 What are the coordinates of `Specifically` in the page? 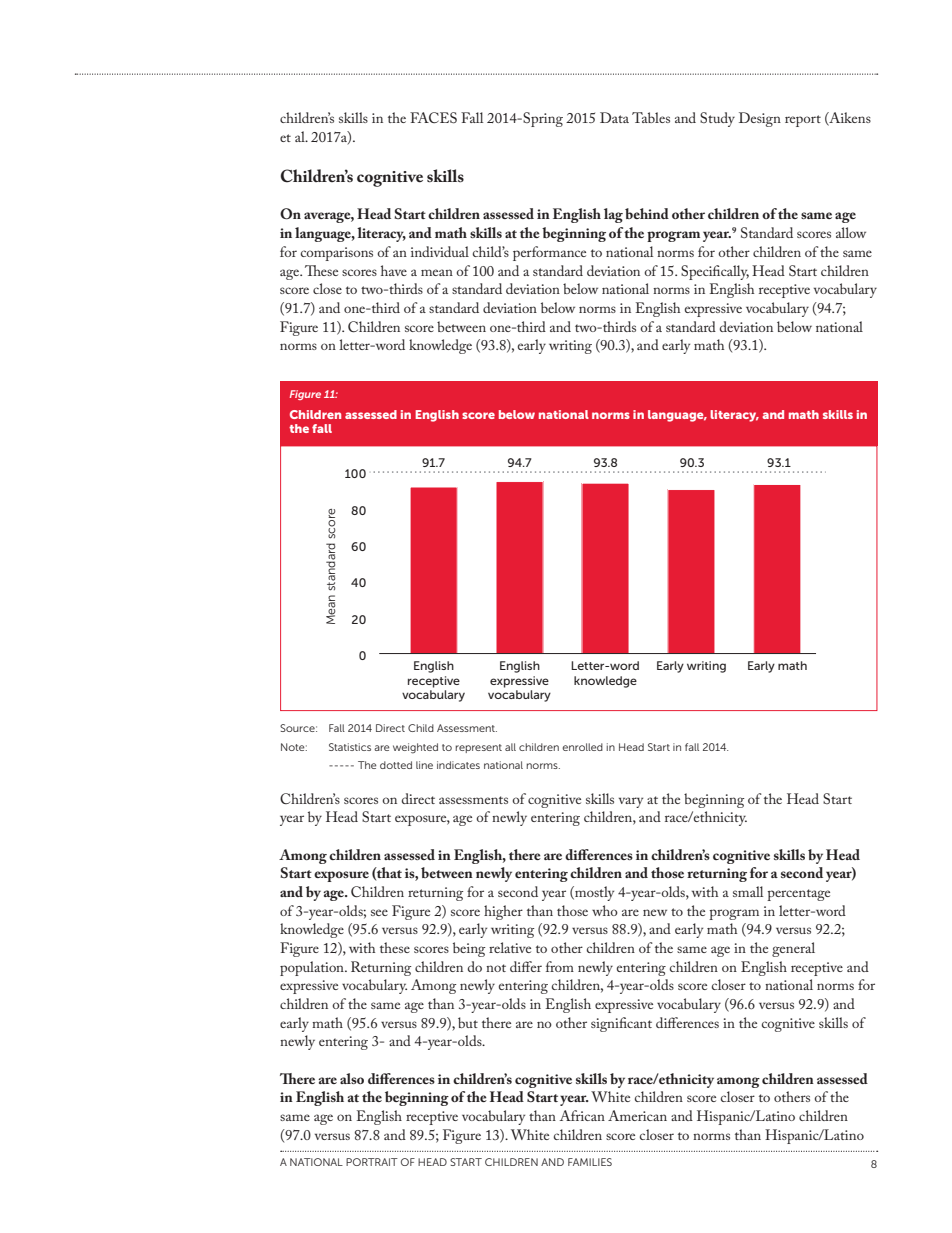 It's located at (715, 272).
